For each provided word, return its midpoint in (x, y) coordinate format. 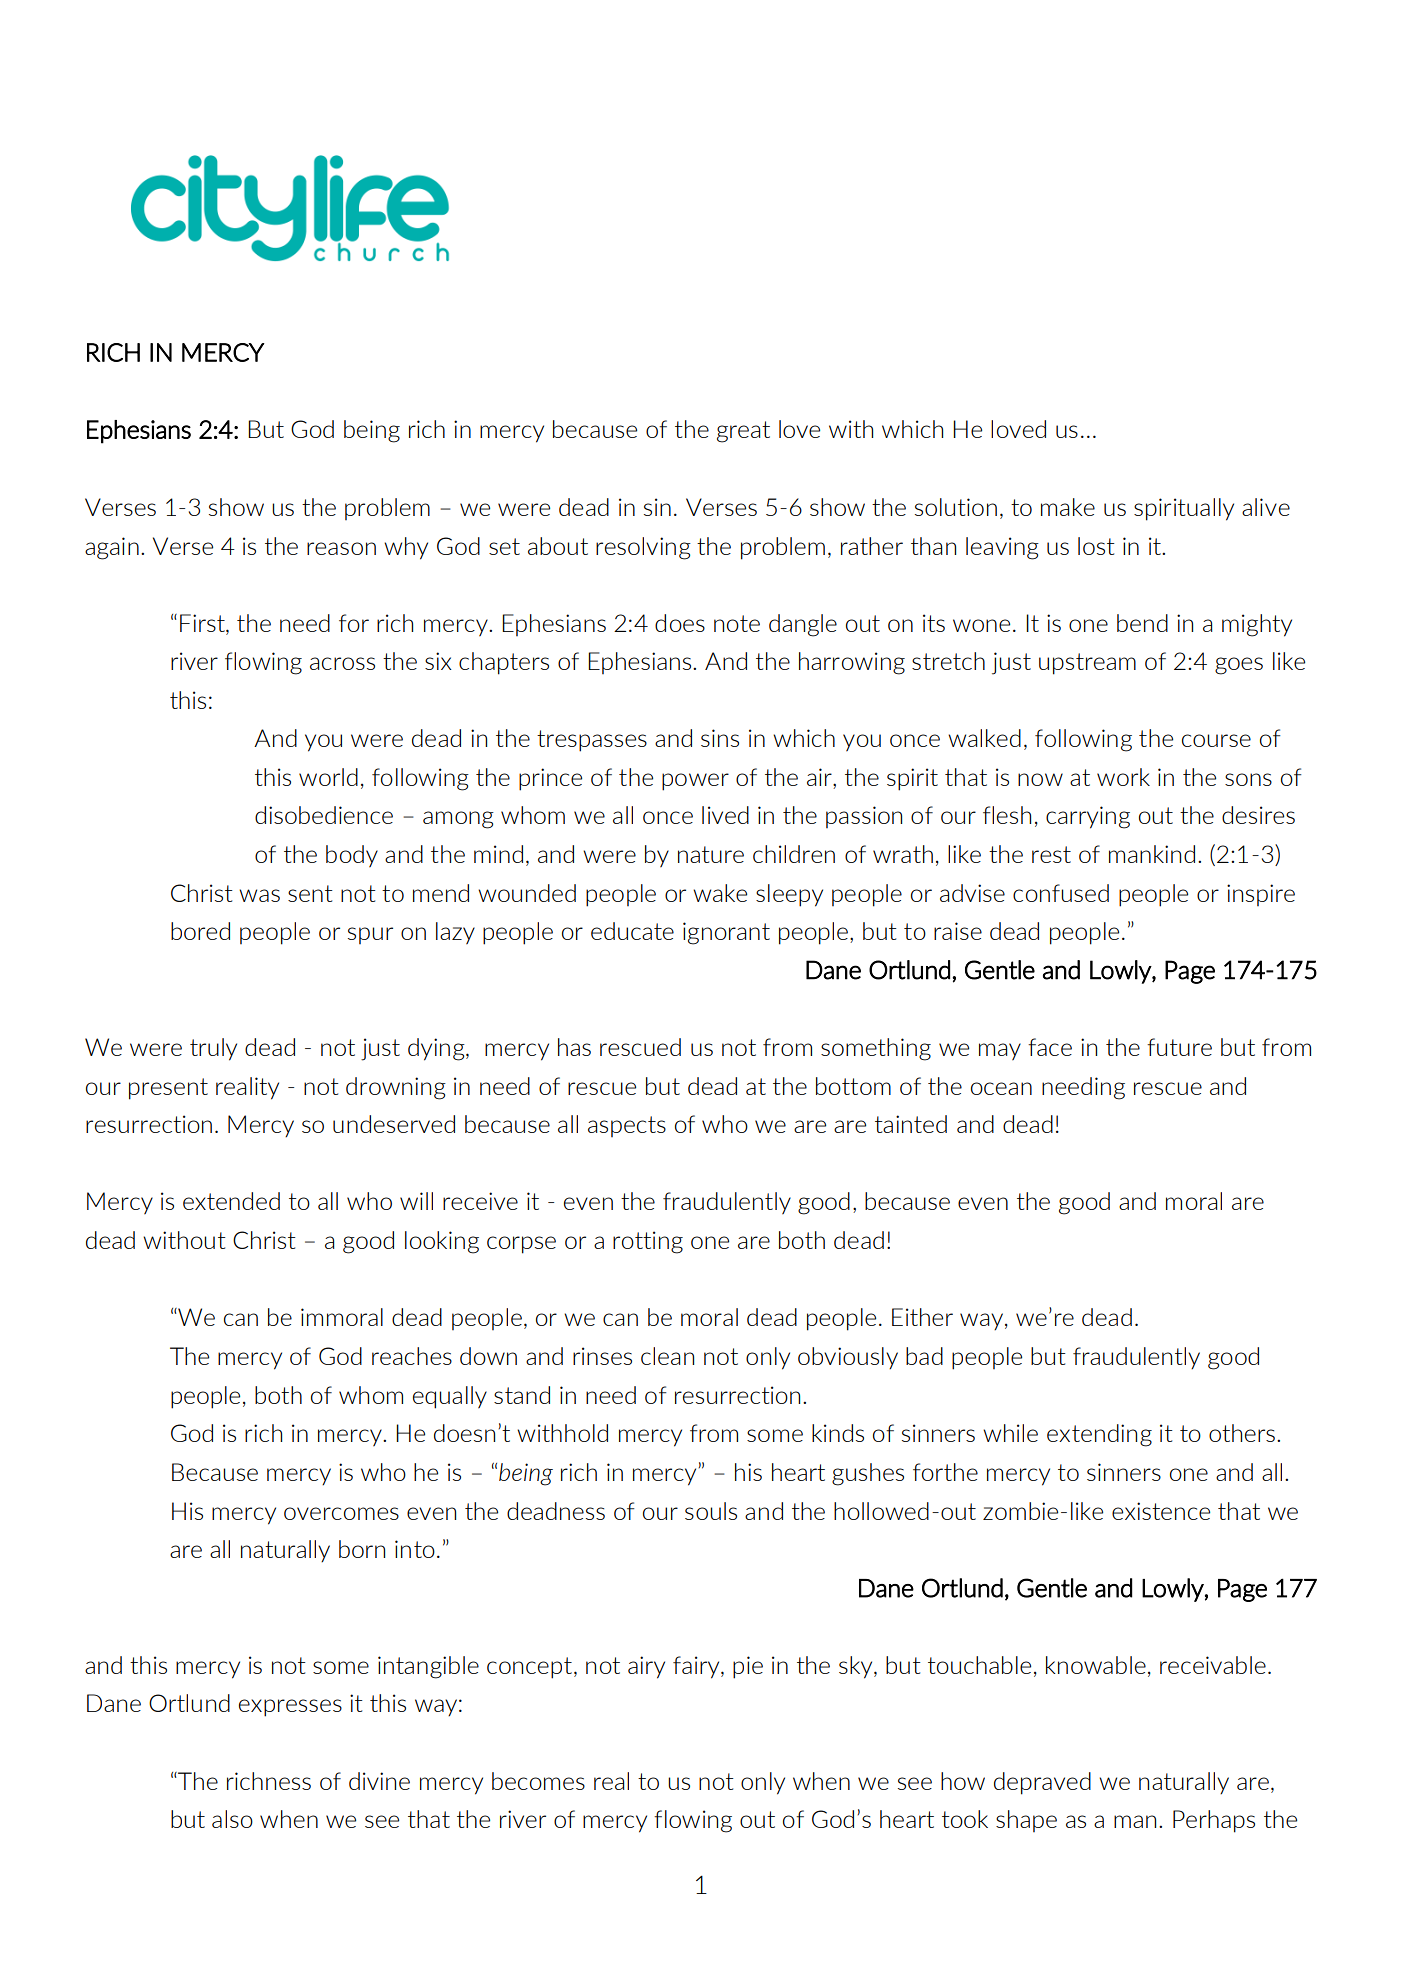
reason (341, 548)
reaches (412, 1356)
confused (1061, 893)
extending (1099, 1435)
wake (720, 893)
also (232, 1819)
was (259, 895)
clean (667, 1356)
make (1068, 507)
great (743, 432)
